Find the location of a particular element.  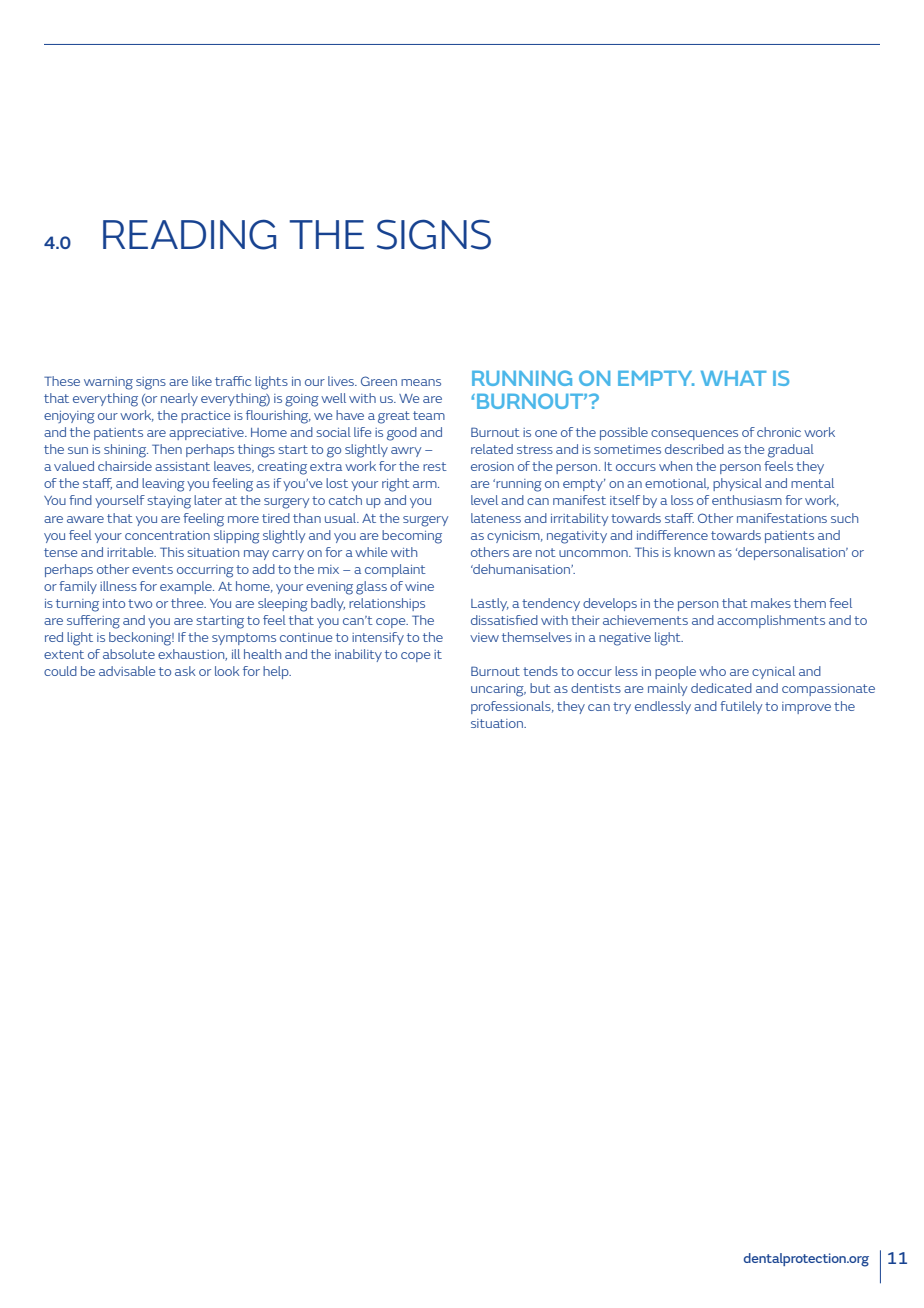

assistant is located at coordinates (182, 466).
